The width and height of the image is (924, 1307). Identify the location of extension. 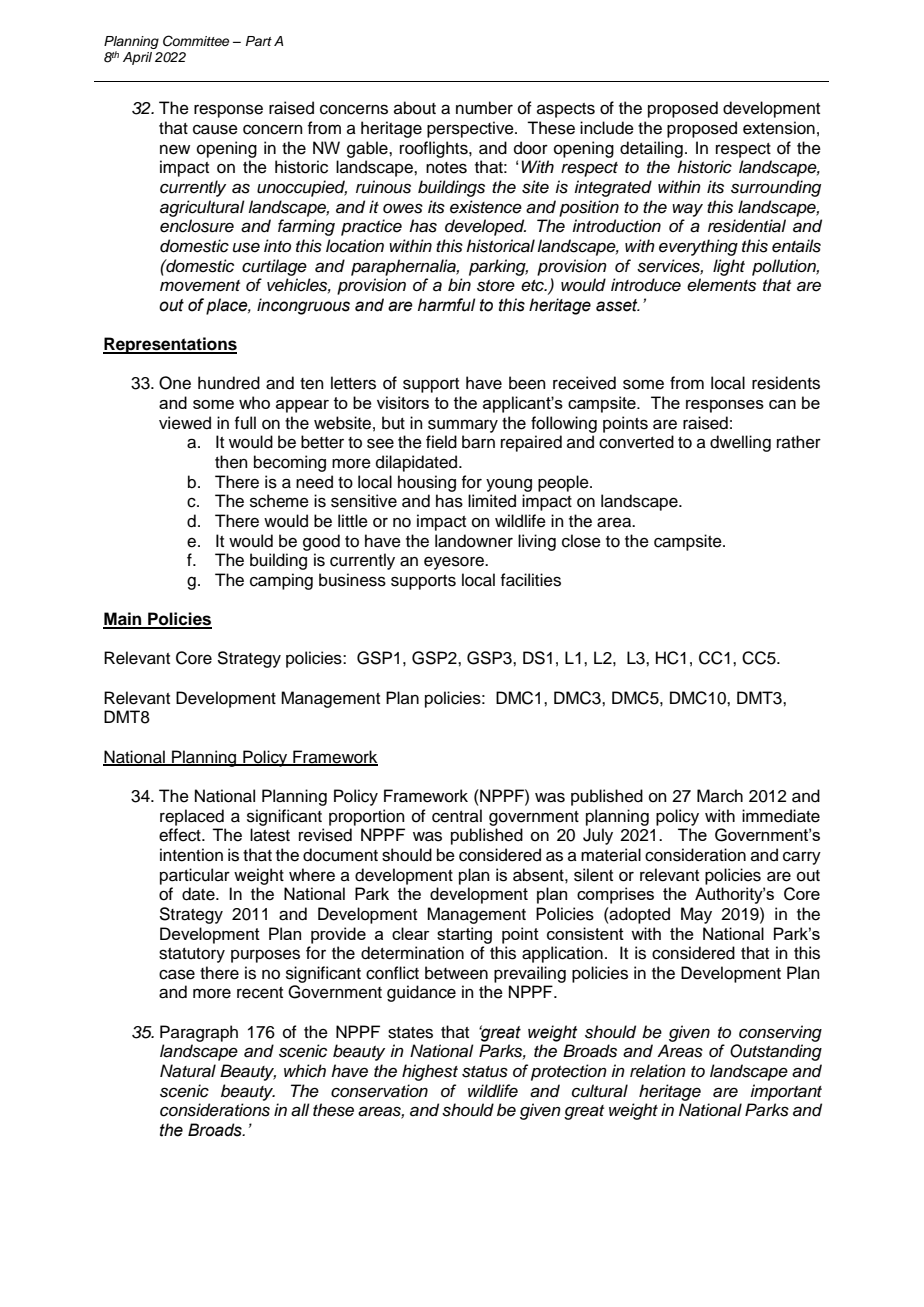
(779, 128).
